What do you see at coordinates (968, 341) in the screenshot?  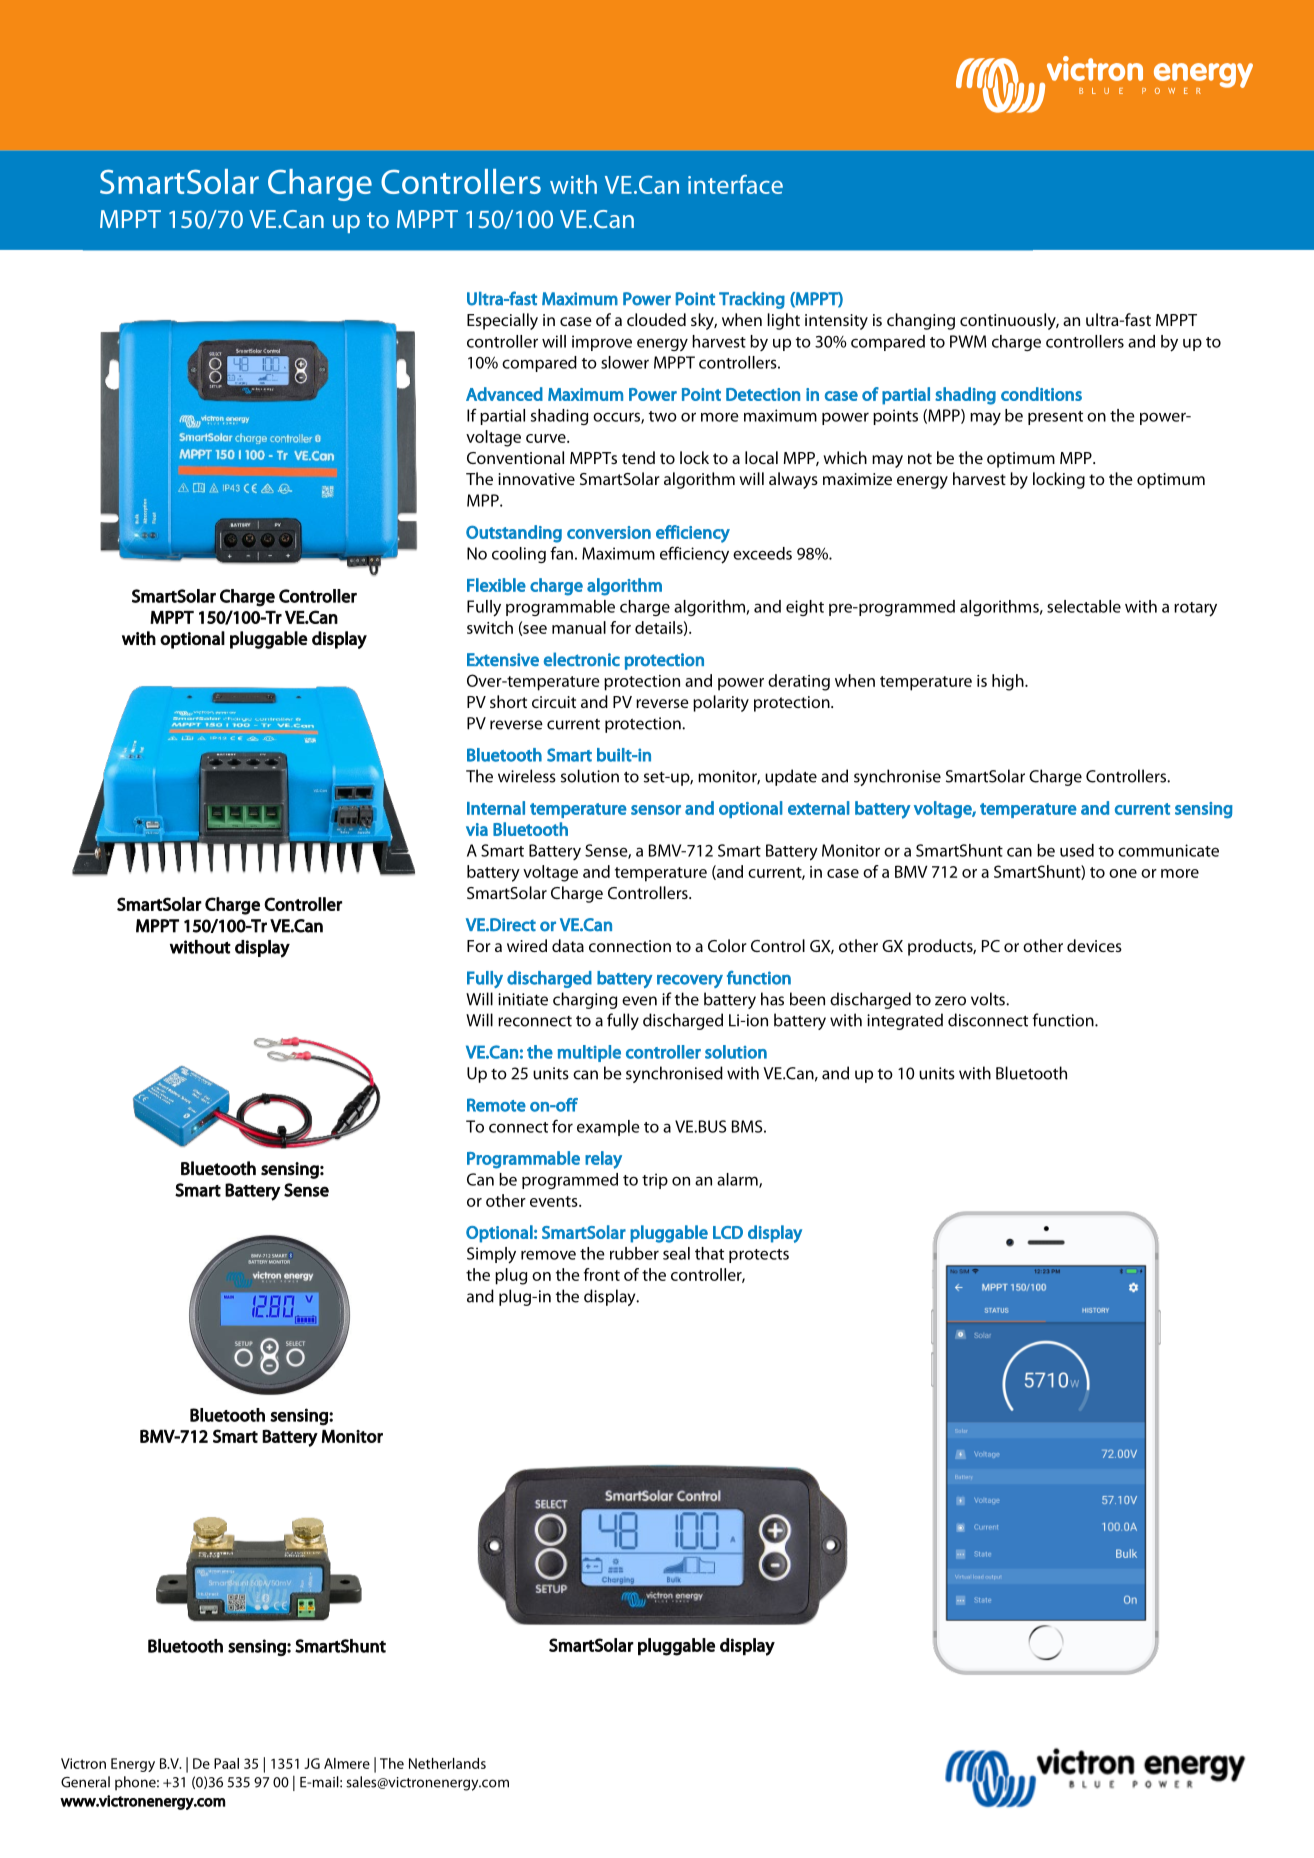 I see `PWM` at bounding box center [968, 341].
